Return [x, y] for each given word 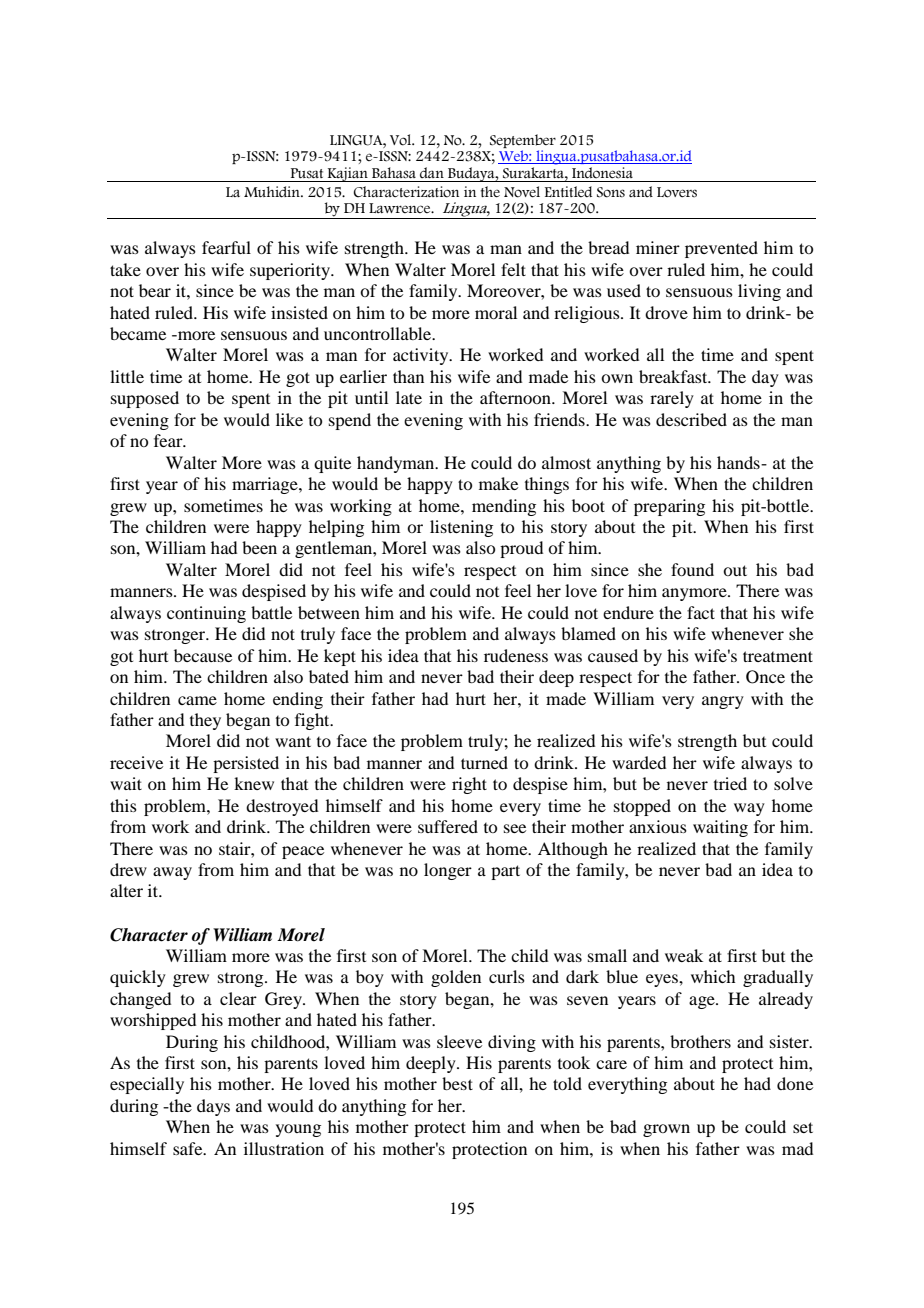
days [213, 1107]
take [125, 269]
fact [701, 612]
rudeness [516, 655]
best [457, 1083]
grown [666, 1130]
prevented [721, 249]
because [203, 655]
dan [432, 172]
